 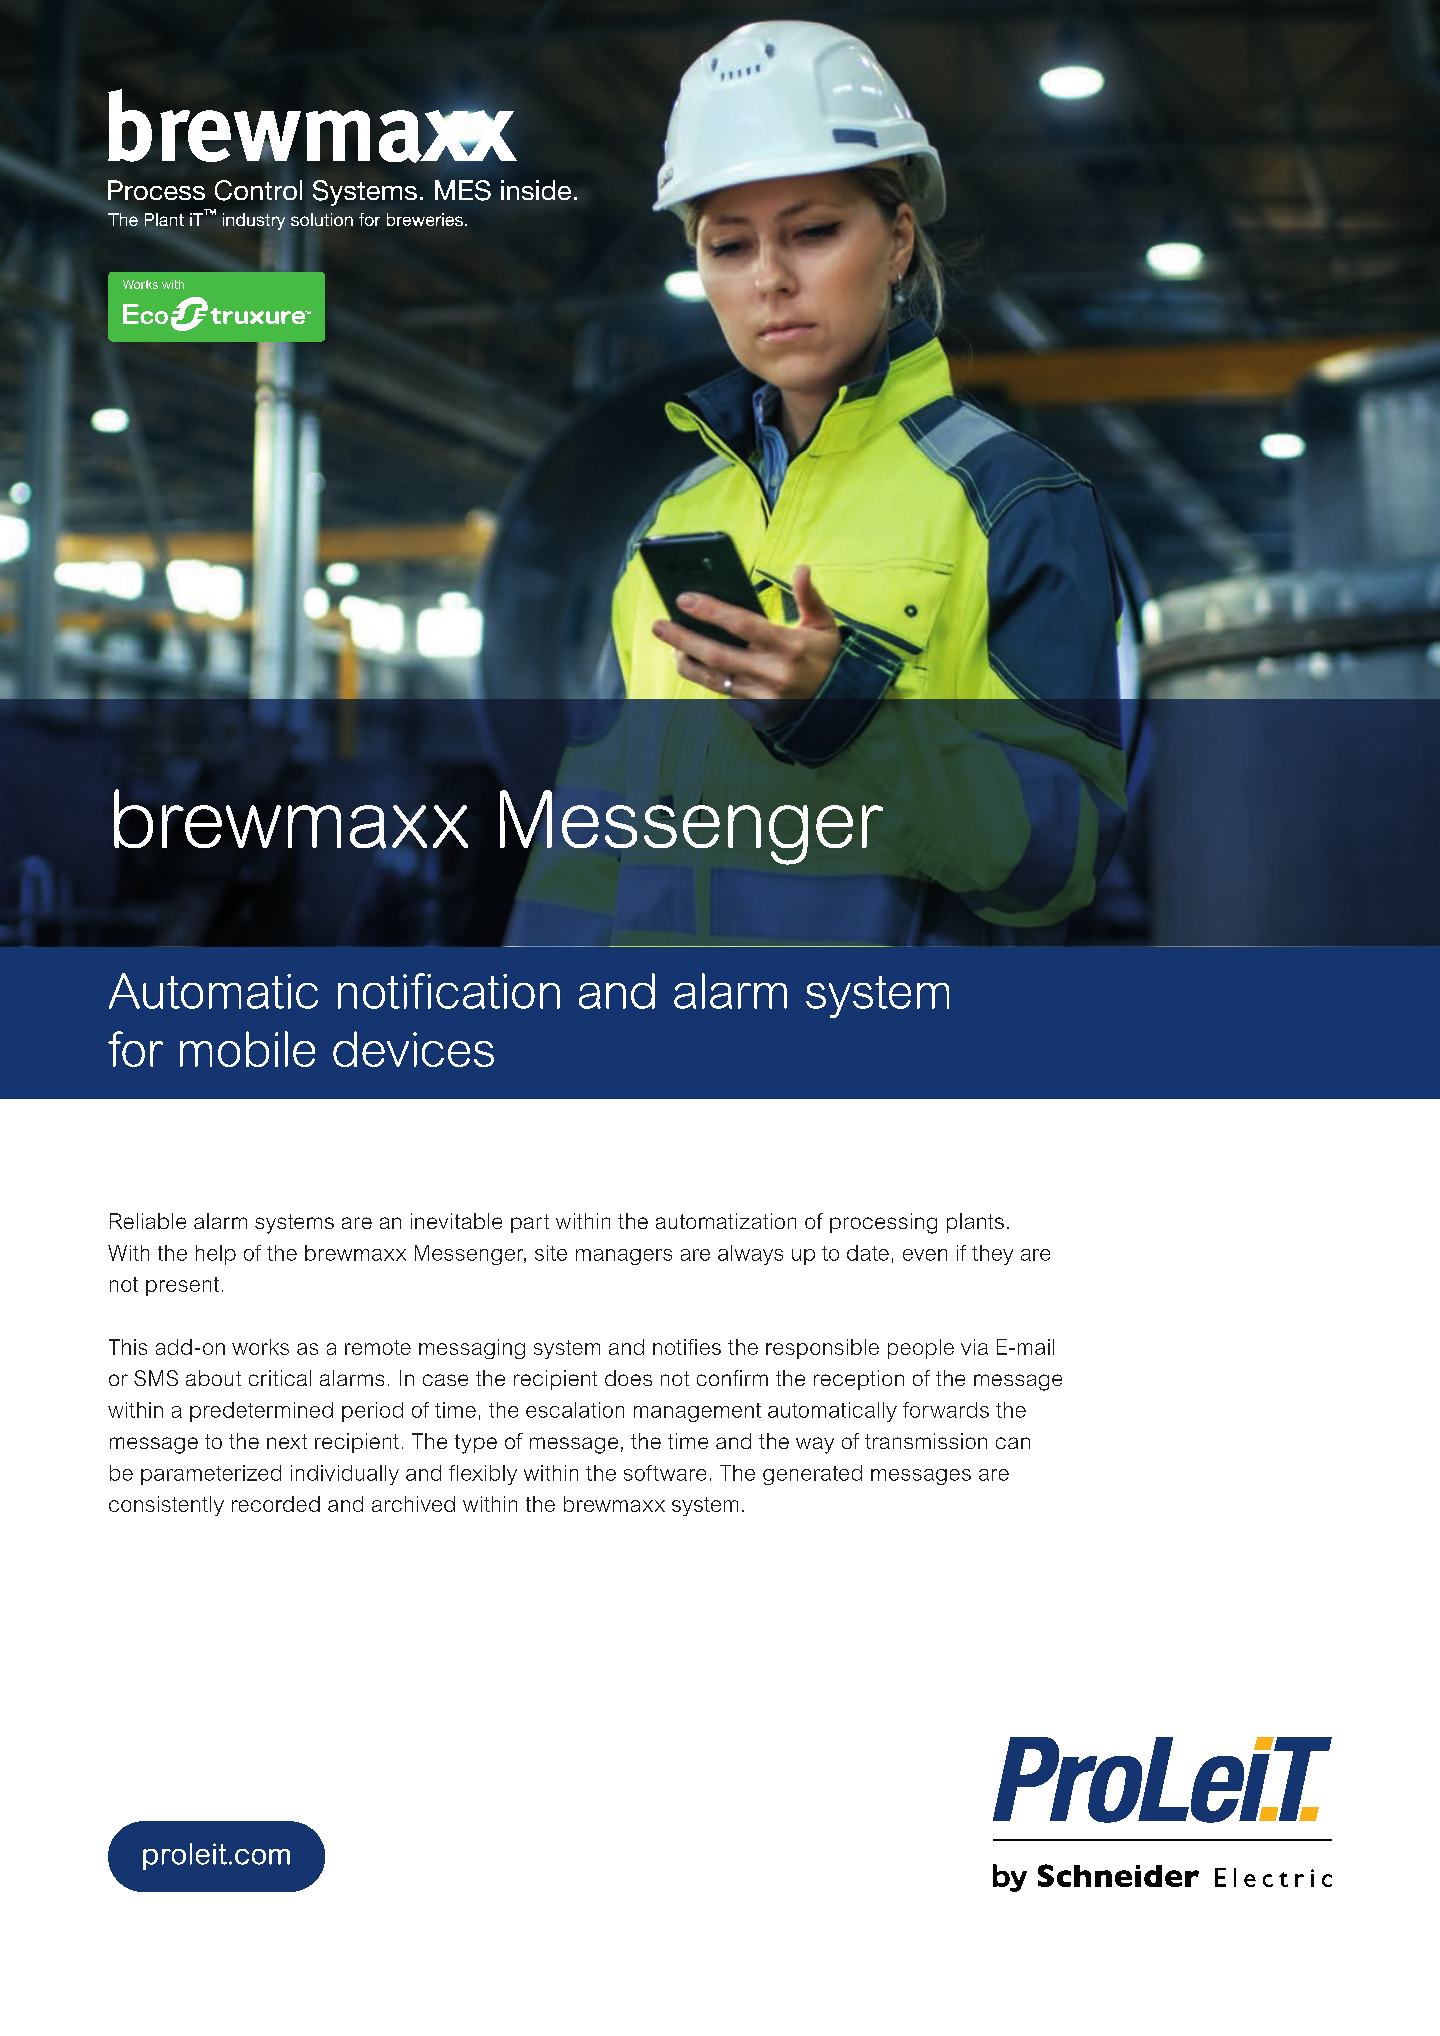 What do you see at coordinates (213, 1378) in the screenshot?
I see `about` at bounding box center [213, 1378].
